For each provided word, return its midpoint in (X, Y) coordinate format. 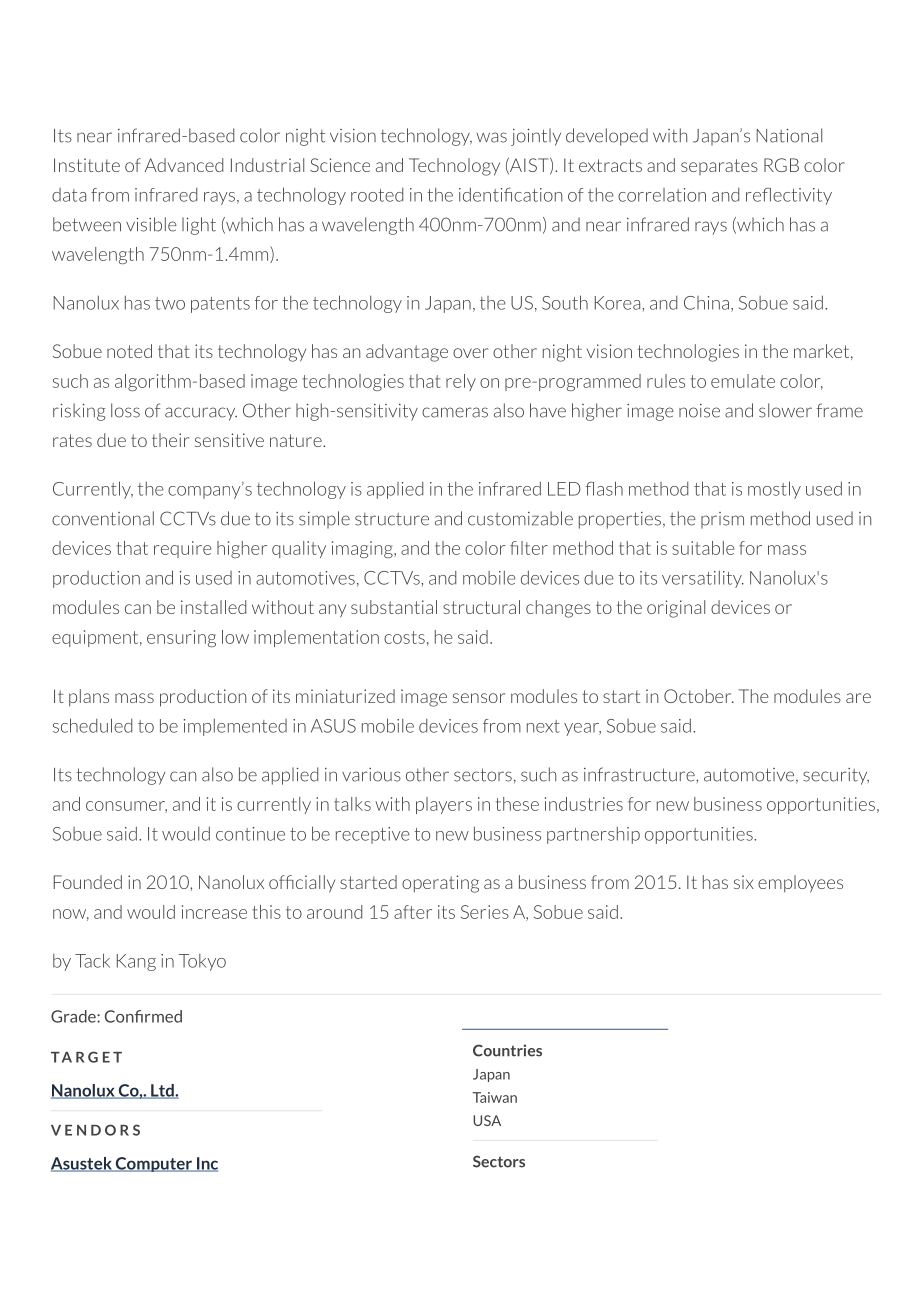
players (444, 805)
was (491, 137)
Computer (153, 1164)
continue (250, 834)
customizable (520, 518)
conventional (103, 518)
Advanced (184, 165)
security (836, 776)
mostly (774, 490)
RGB (781, 165)
